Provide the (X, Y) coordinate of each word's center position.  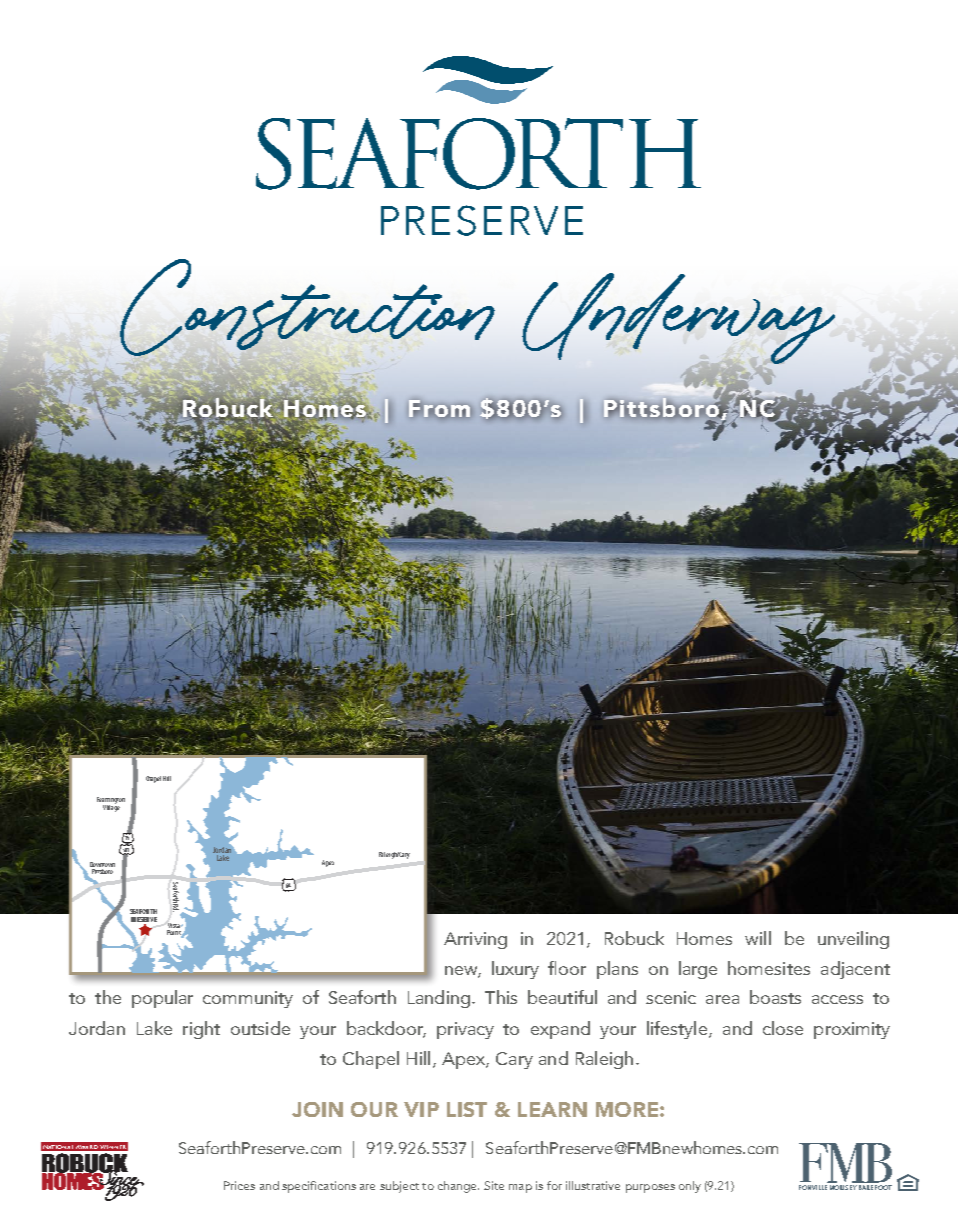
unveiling (853, 940)
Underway (678, 319)
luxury (515, 970)
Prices (239, 1185)
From (440, 409)
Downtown (102, 864)
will (758, 938)
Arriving (475, 940)
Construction (307, 308)
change (458, 1187)
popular (162, 999)
